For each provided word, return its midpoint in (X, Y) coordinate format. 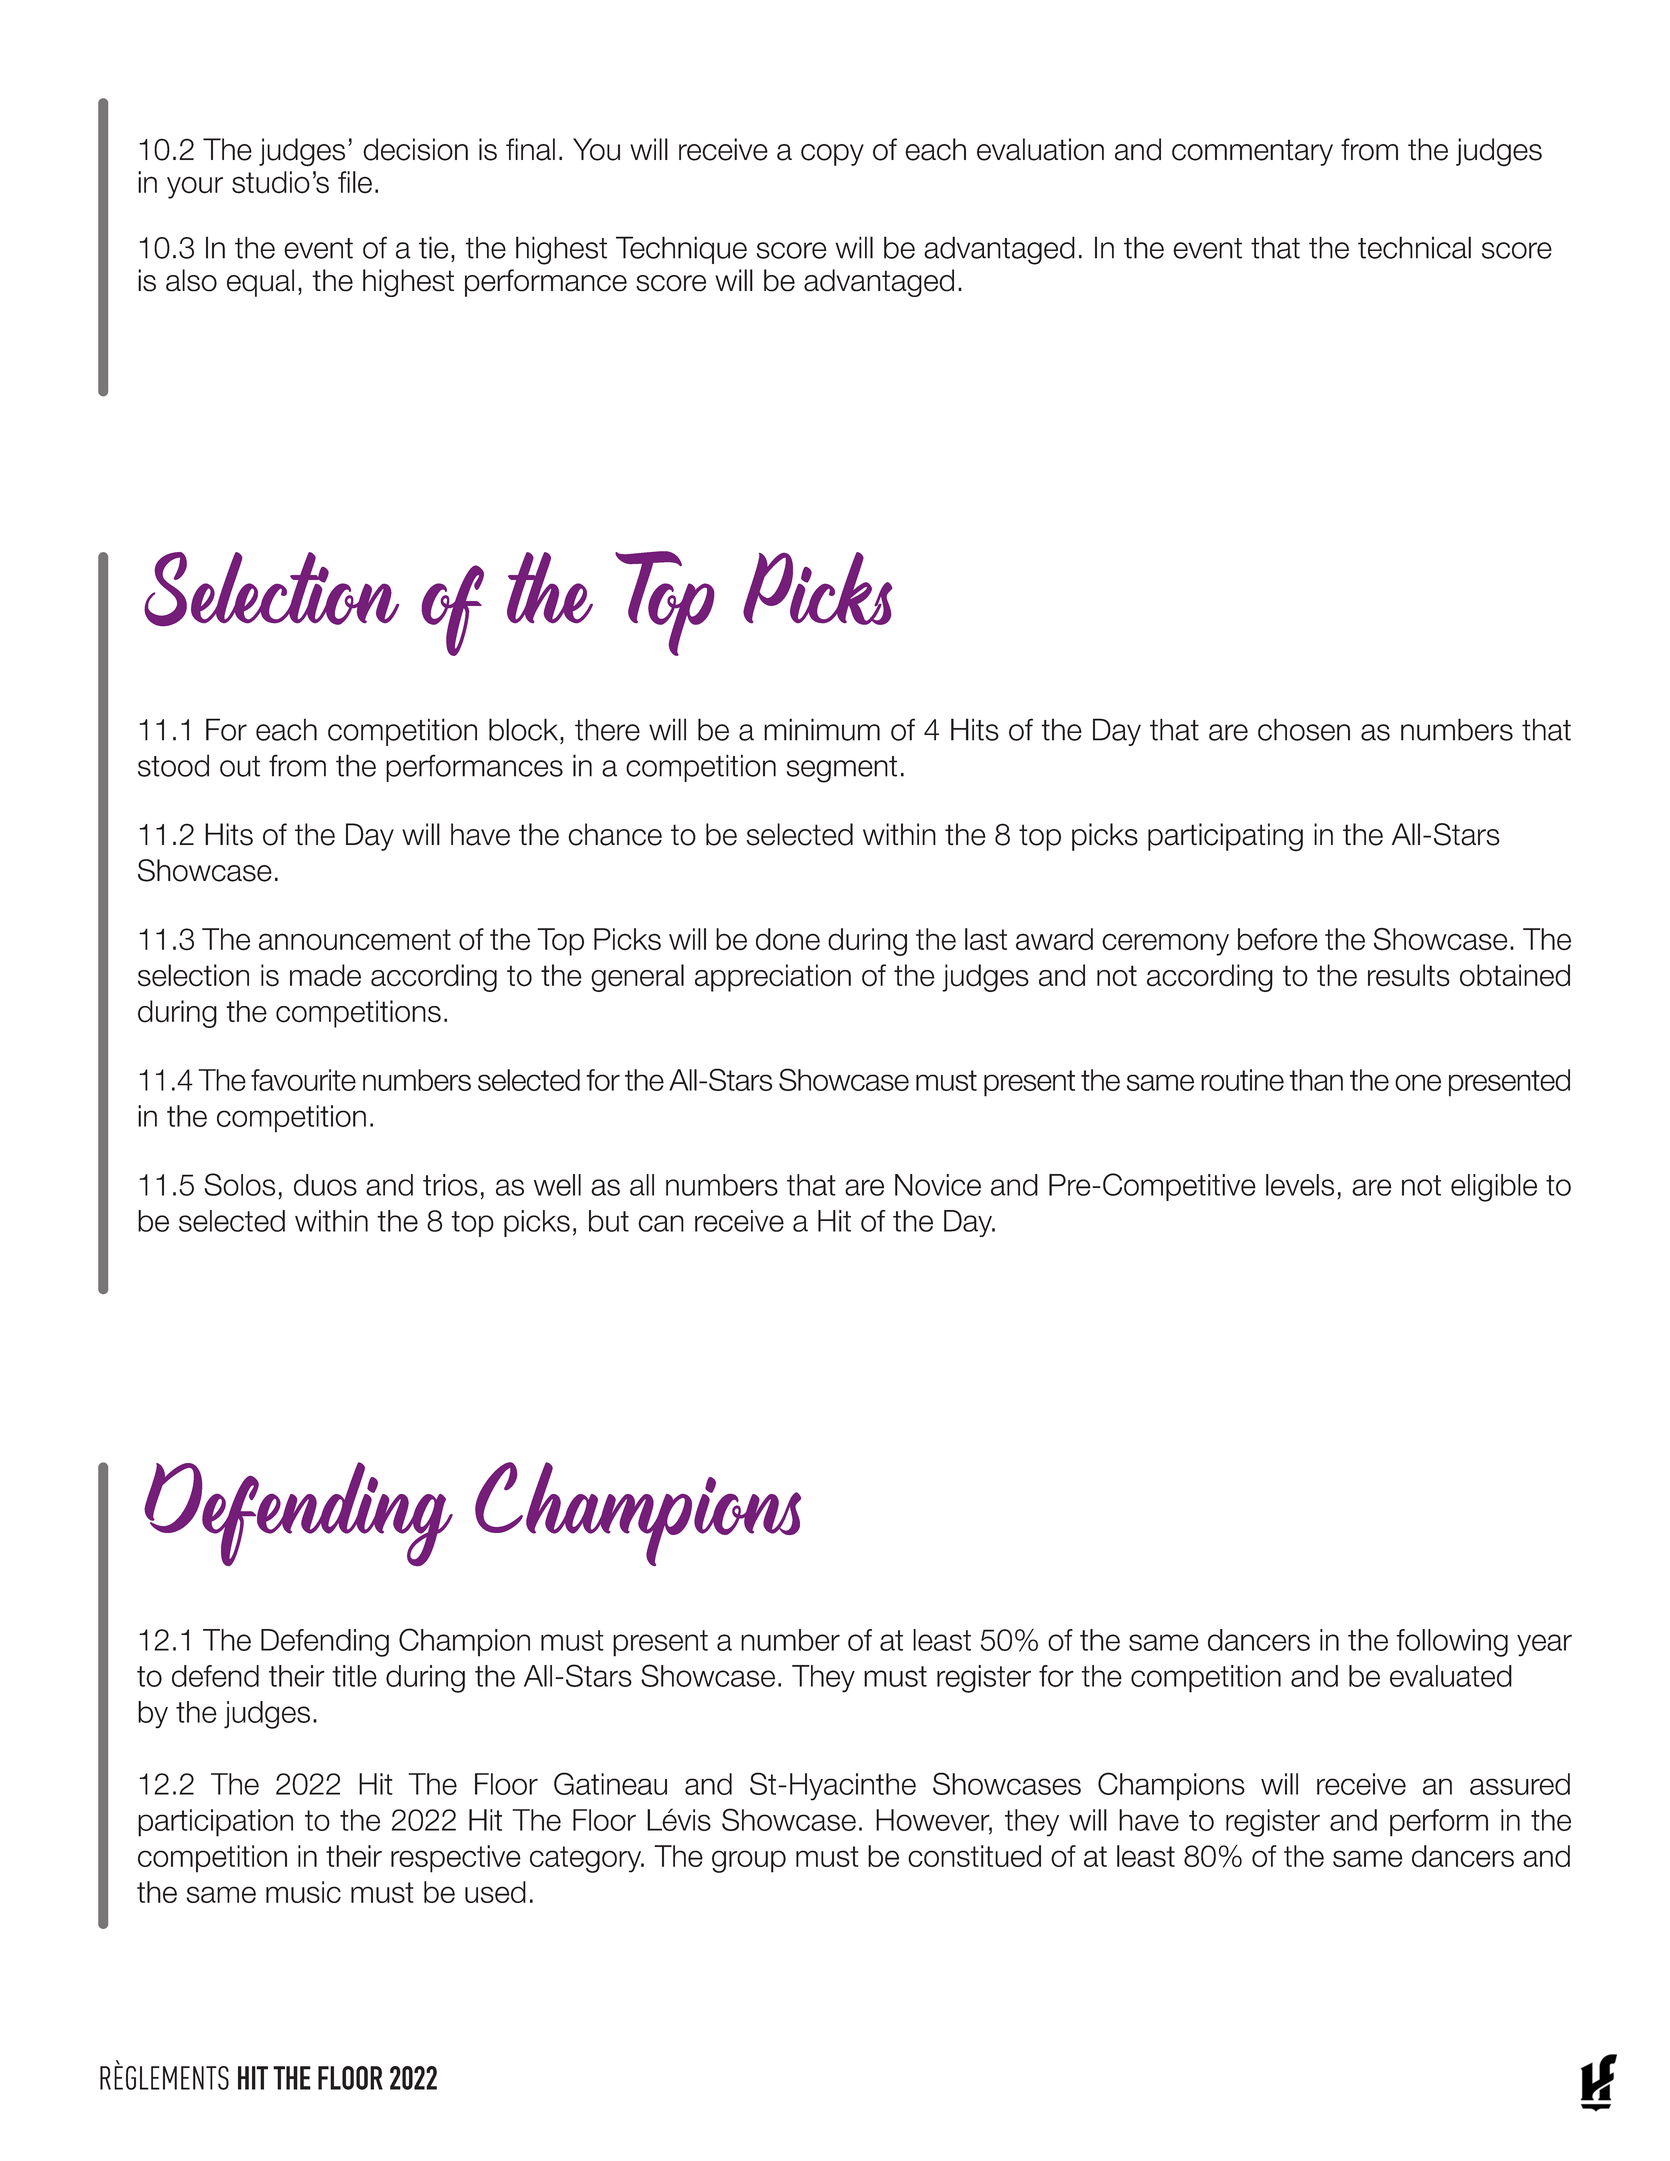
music (303, 1892)
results (1409, 975)
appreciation (773, 978)
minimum (822, 729)
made (325, 975)
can (661, 1223)
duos (325, 1185)
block (525, 729)
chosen (1304, 729)
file (355, 182)
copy (832, 155)
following (1452, 1643)
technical (1414, 247)
